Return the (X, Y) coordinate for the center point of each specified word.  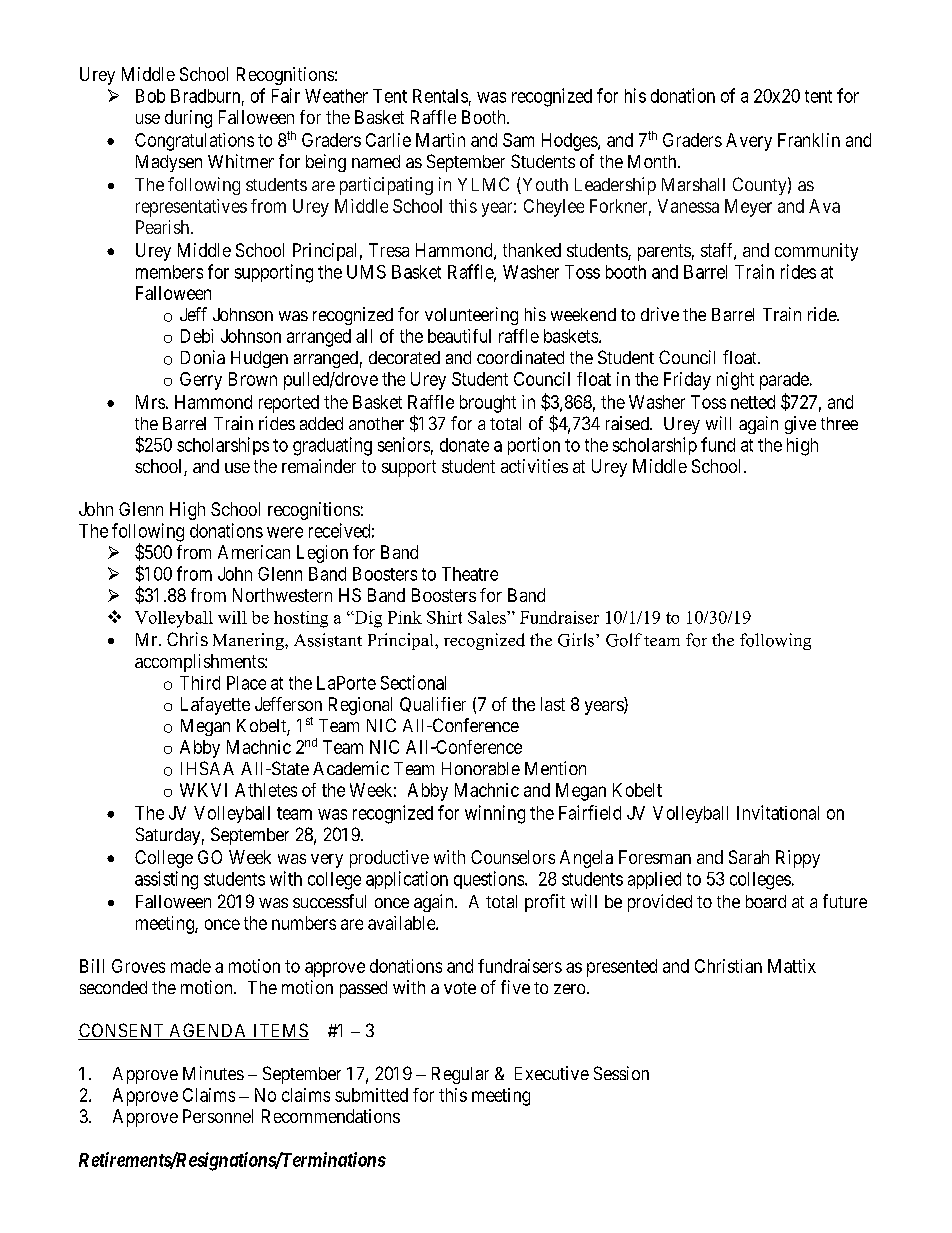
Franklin (809, 140)
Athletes (266, 790)
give (800, 425)
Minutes (213, 1073)
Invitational (778, 812)
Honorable (481, 768)
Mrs (150, 402)
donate (464, 445)
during (188, 119)
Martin (440, 140)
